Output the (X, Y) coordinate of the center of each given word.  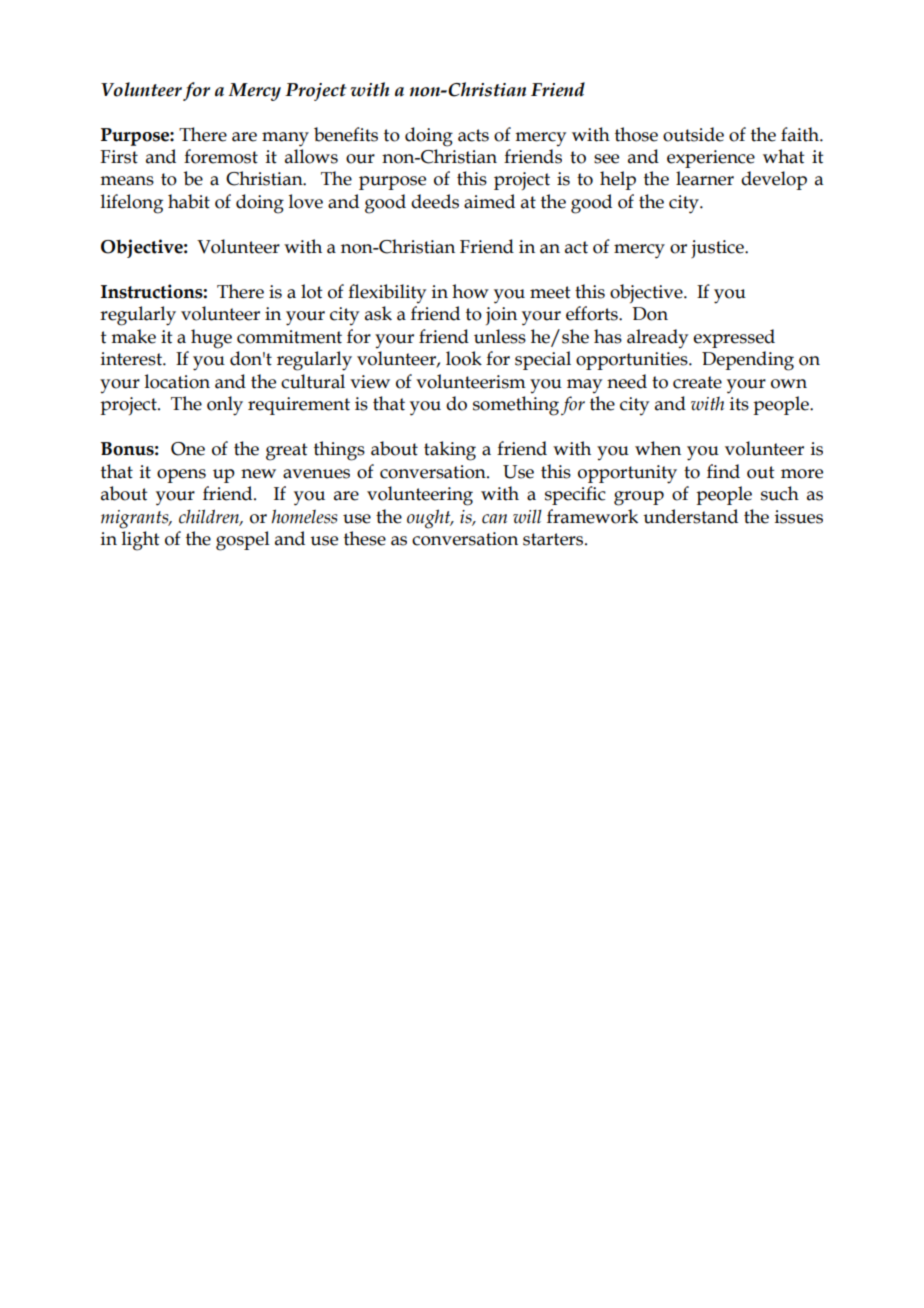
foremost (221, 156)
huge (211, 339)
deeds (435, 201)
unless (500, 336)
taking (450, 451)
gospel (243, 541)
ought (430, 519)
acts (473, 135)
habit (189, 201)
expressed (734, 338)
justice (718, 249)
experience (711, 159)
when (658, 448)
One (188, 449)
